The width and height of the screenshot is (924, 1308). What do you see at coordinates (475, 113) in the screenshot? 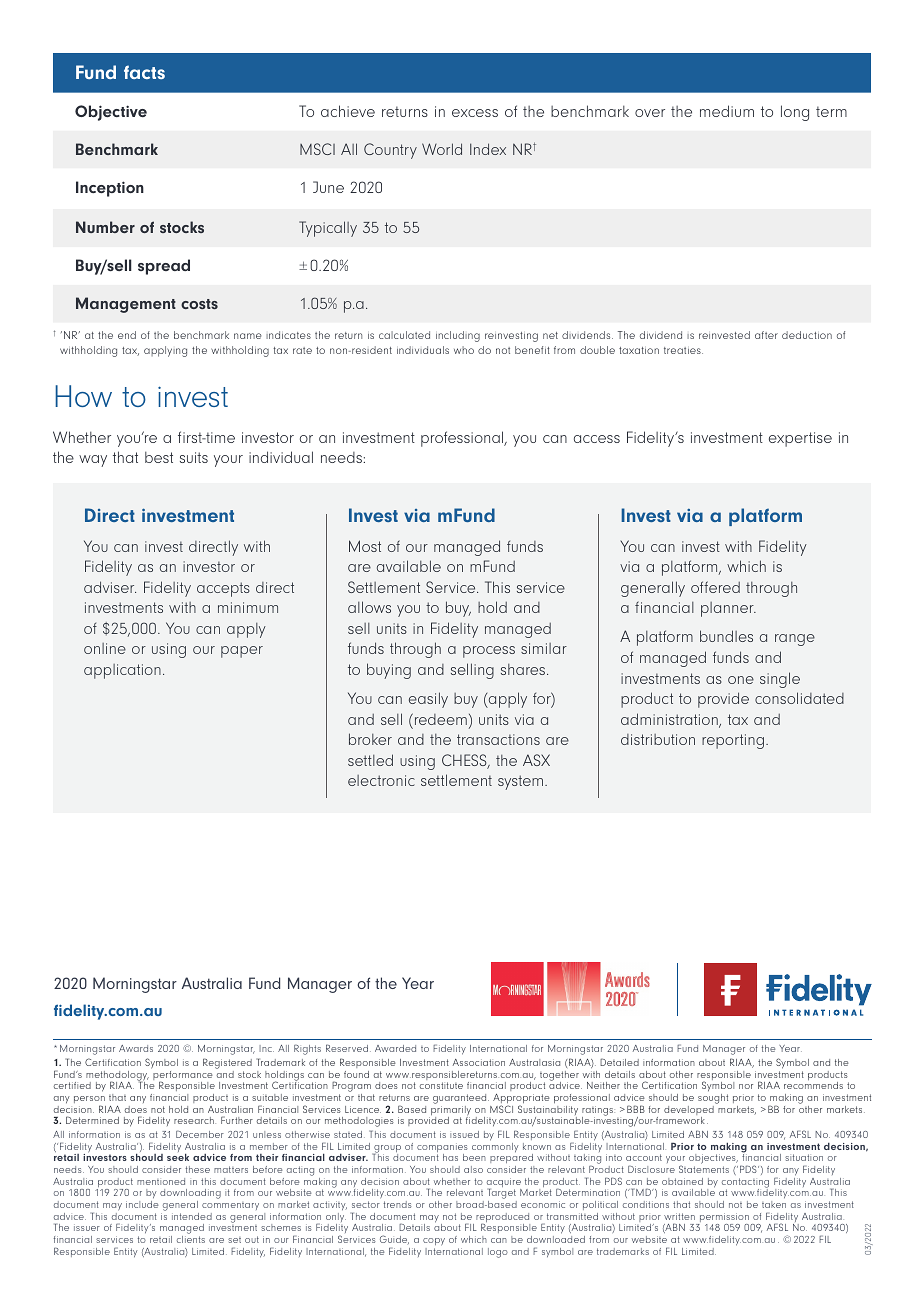
I see `excess` at bounding box center [475, 113].
